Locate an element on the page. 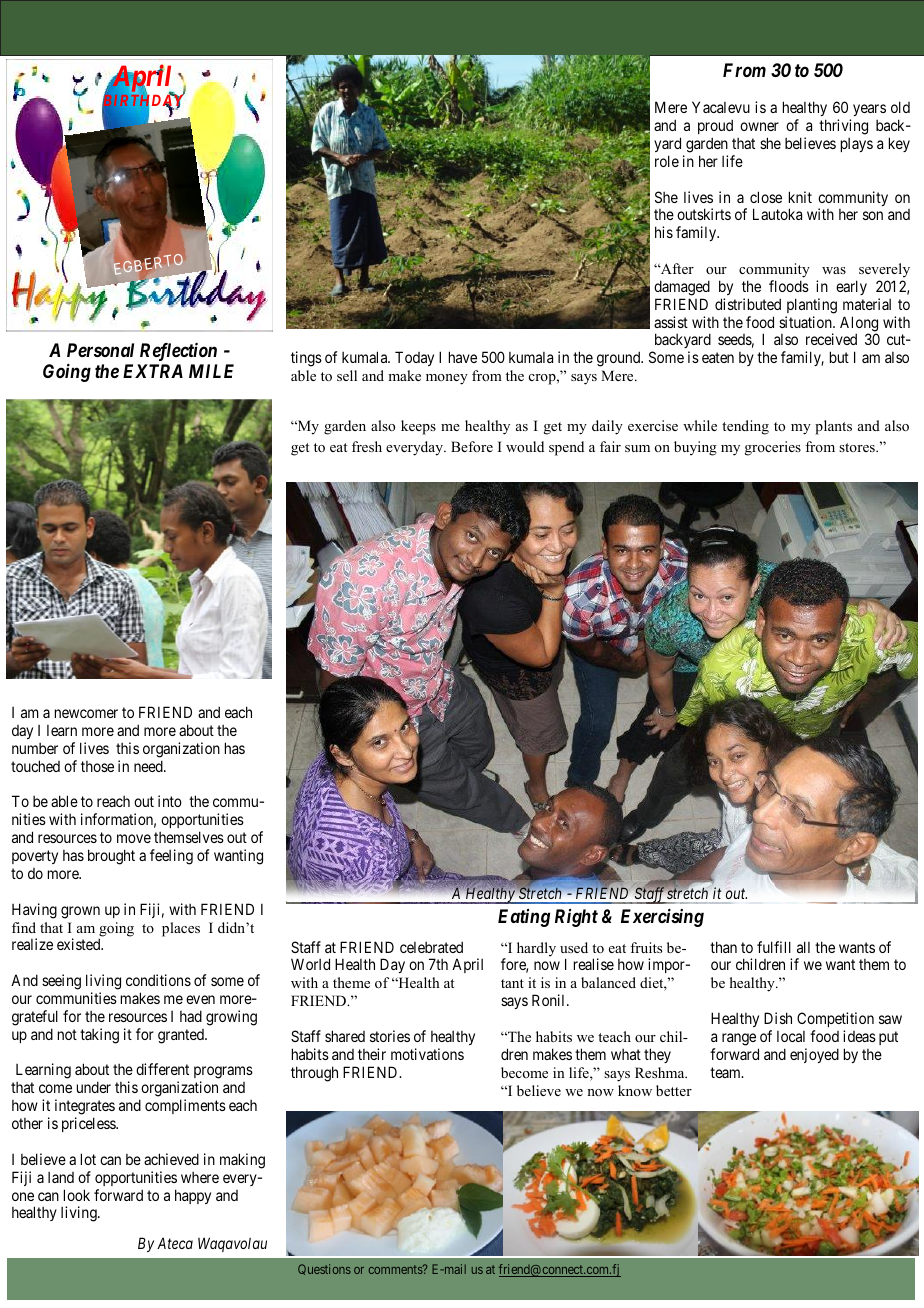  role is located at coordinates (667, 161).
